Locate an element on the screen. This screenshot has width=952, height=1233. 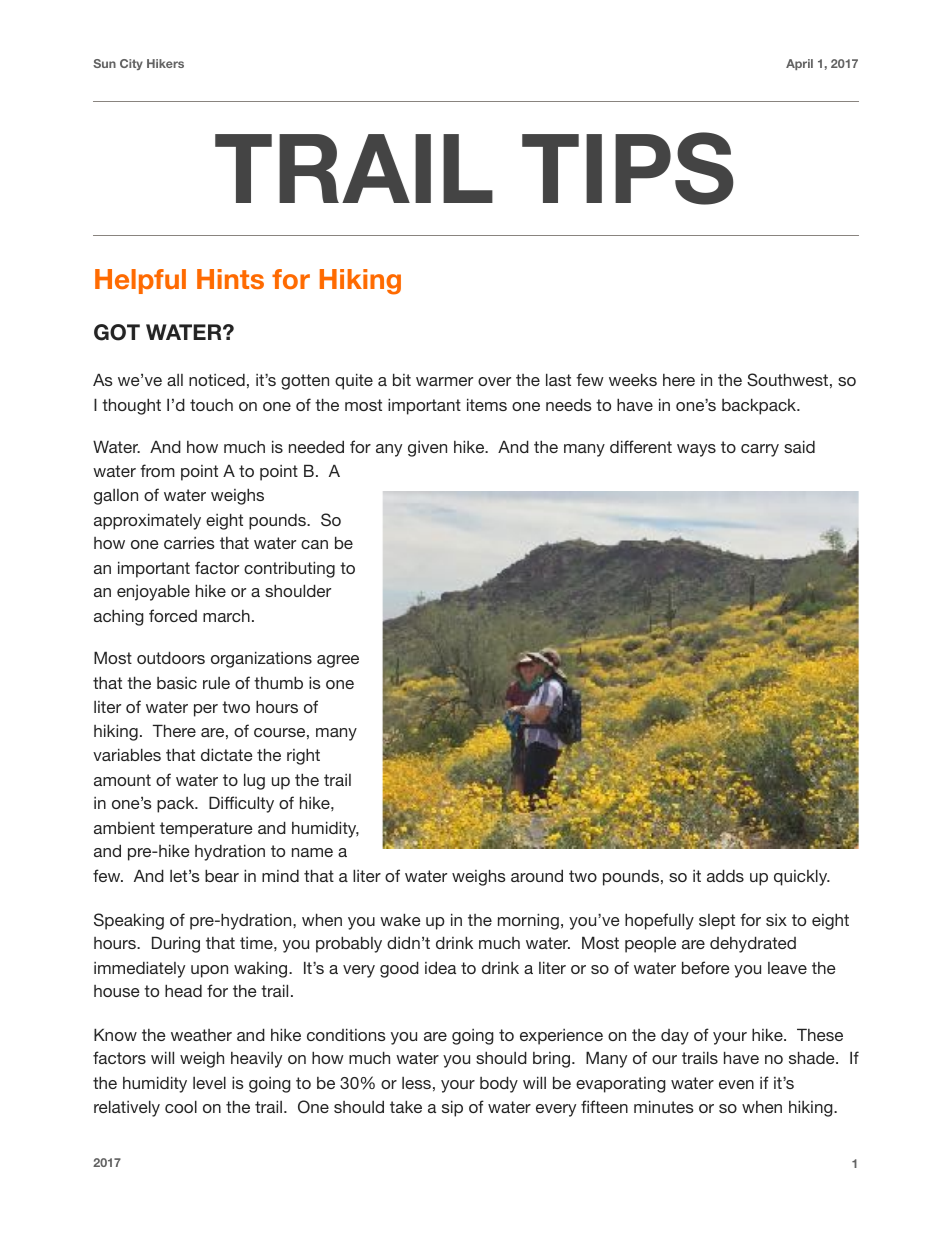
City is located at coordinates (131, 64).
